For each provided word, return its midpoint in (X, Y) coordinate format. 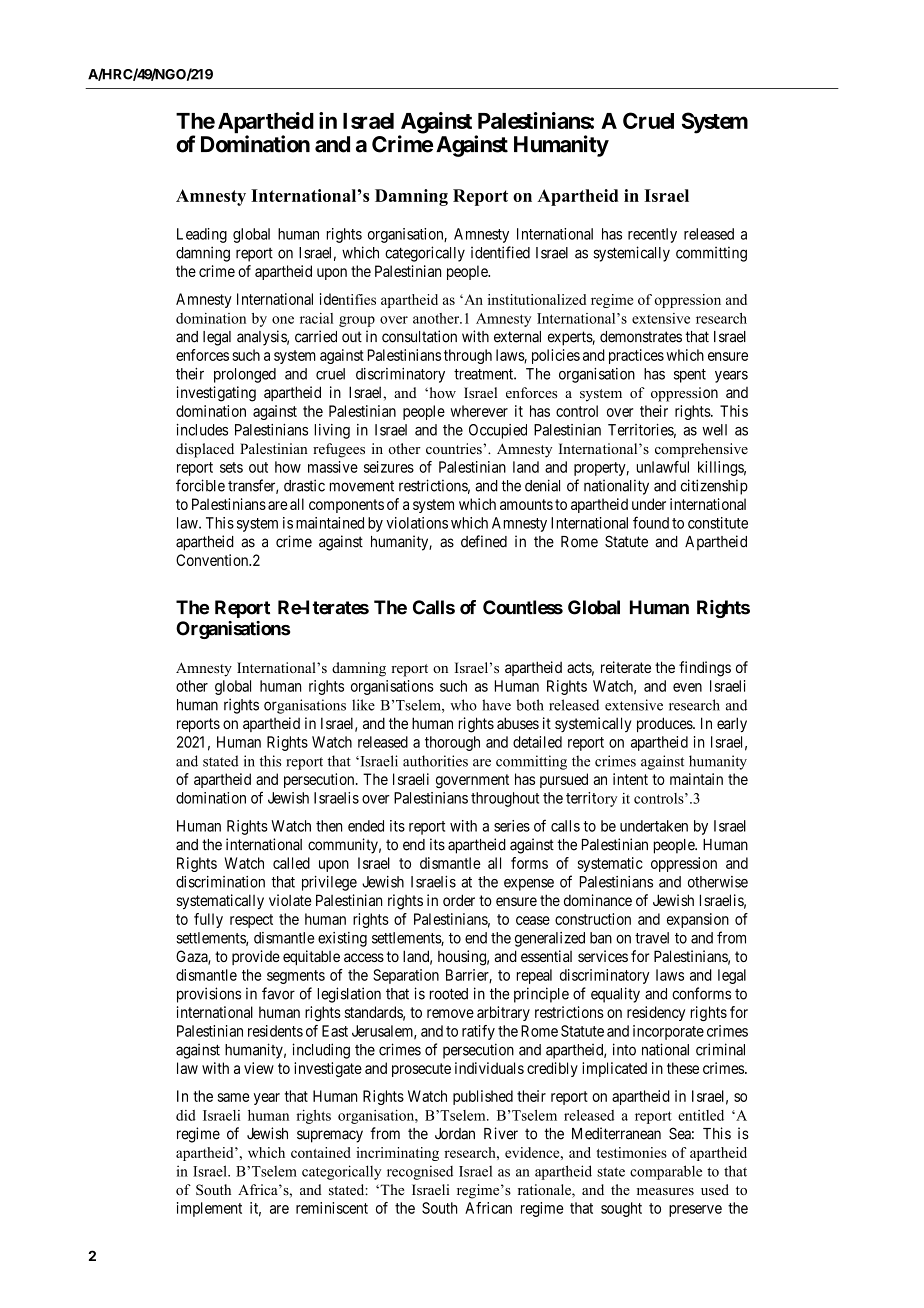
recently (652, 235)
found (651, 522)
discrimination (220, 882)
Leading (202, 235)
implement (209, 1209)
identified (500, 252)
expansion (698, 920)
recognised (420, 1172)
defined (484, 541)
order (459, 900)
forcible (200, 485)
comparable (666, 1172)
